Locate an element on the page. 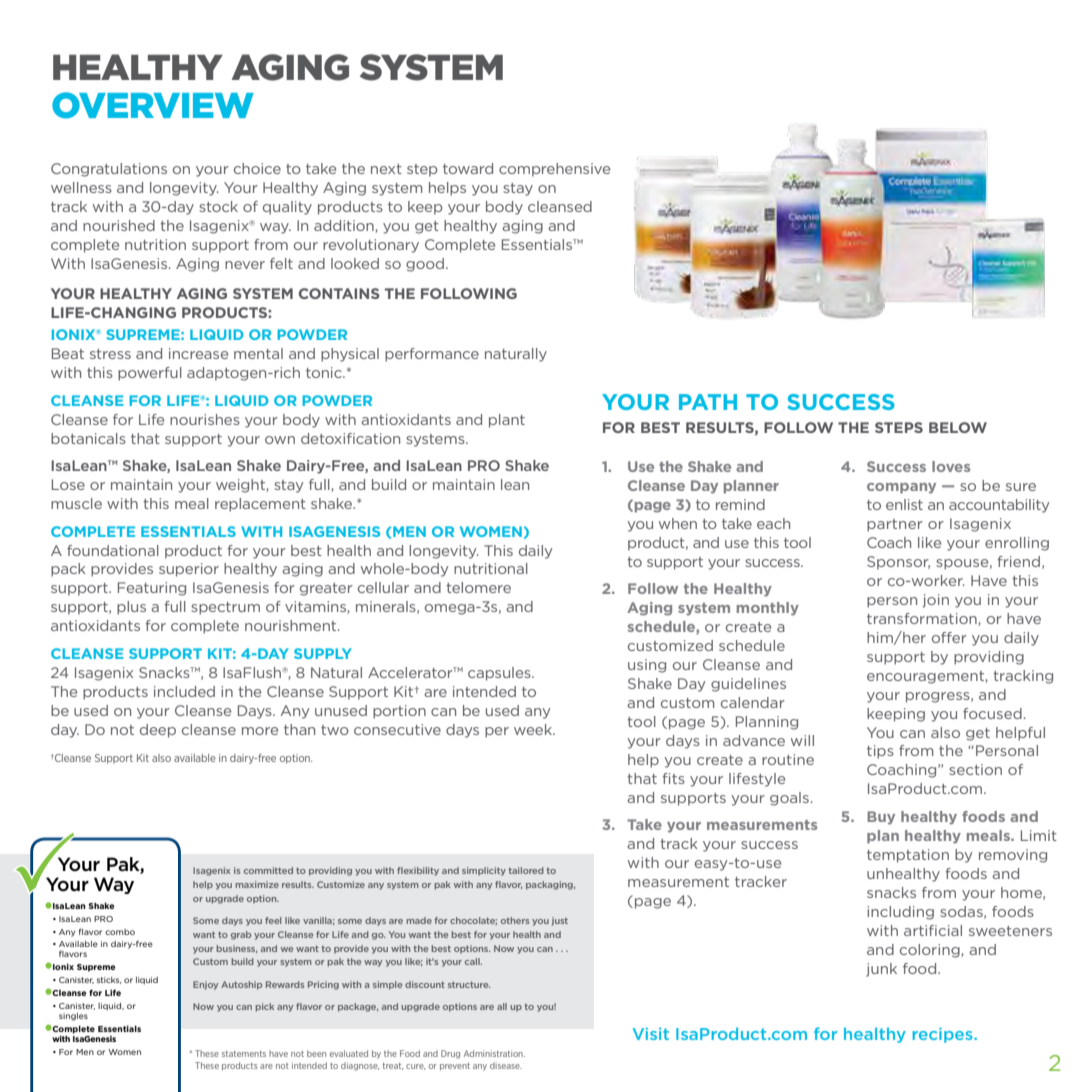  toward is located at coordinates (468, 168).
